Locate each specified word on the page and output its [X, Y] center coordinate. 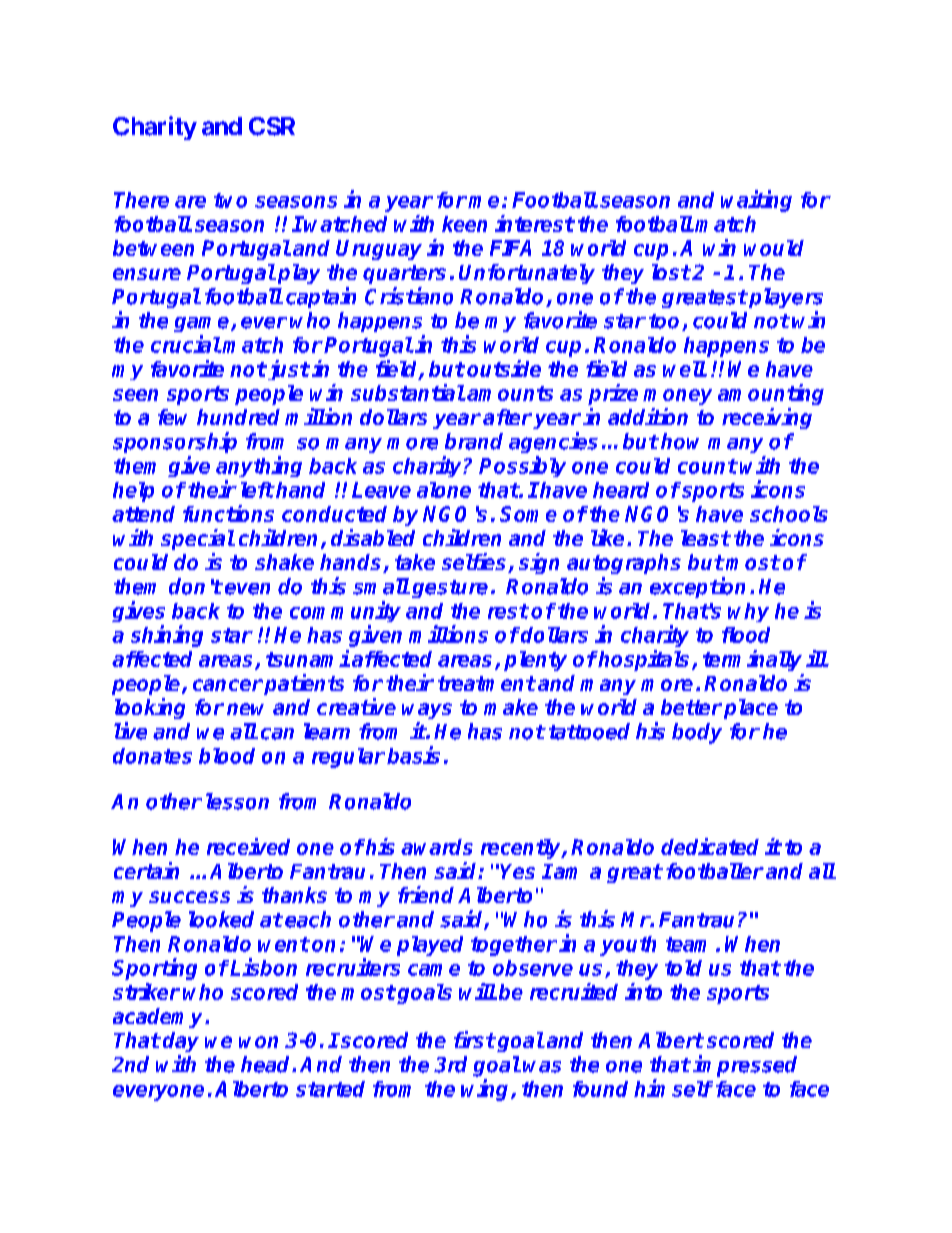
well [684, 369]
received [248, 846]
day [181, 1042]
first [474, 1039]
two [230, 200]
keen [464, 224]
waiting [756, 201]
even [247, 589]
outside [504, 368]
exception [697, 587]
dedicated [710, 846]
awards [437, 847]
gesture [450, 589]
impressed [745, 1066]
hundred [238, 417]
